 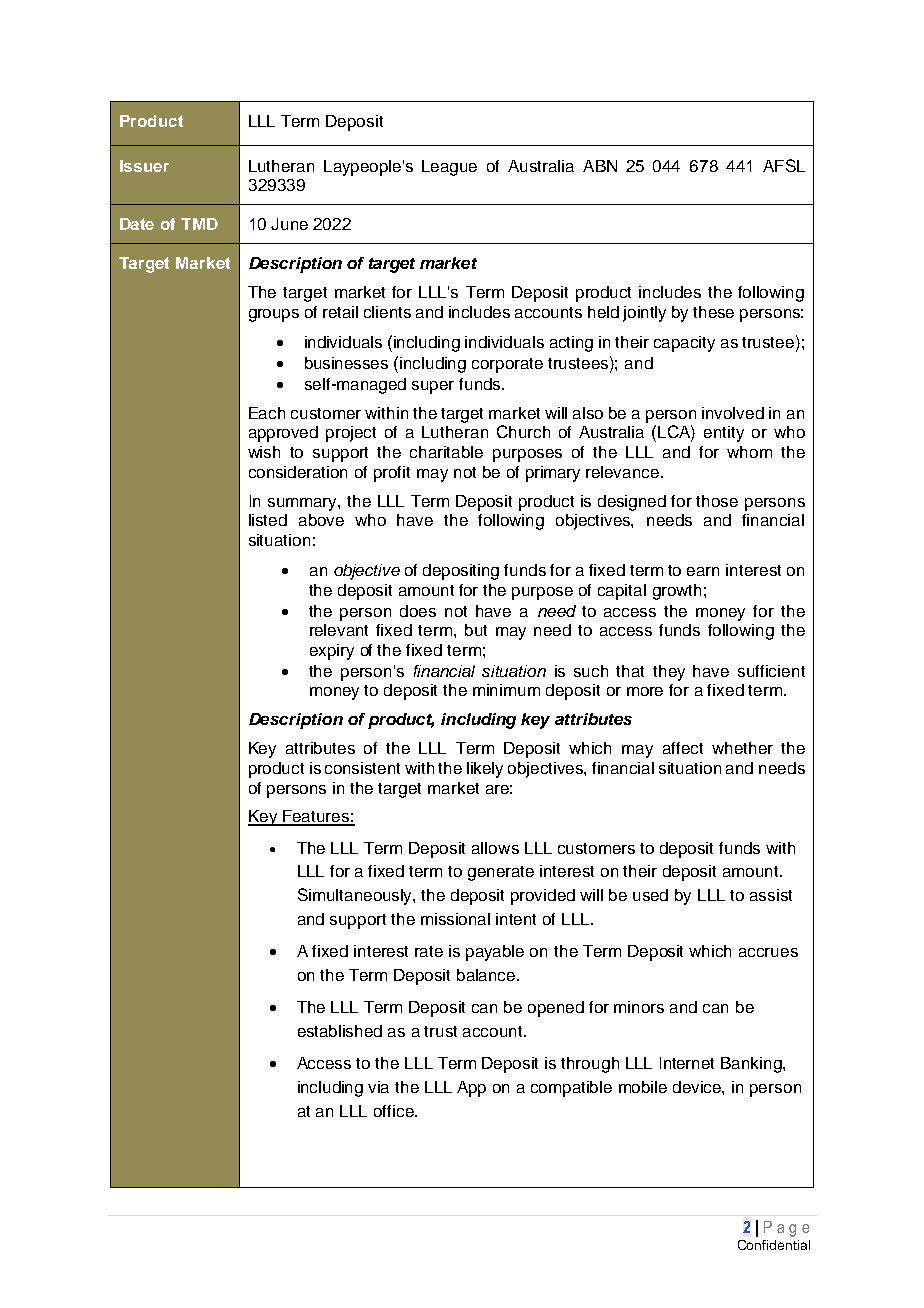 What do you see at coordinates (449, 168) in the image?
I see `League` at bounding box center [449, 168].
